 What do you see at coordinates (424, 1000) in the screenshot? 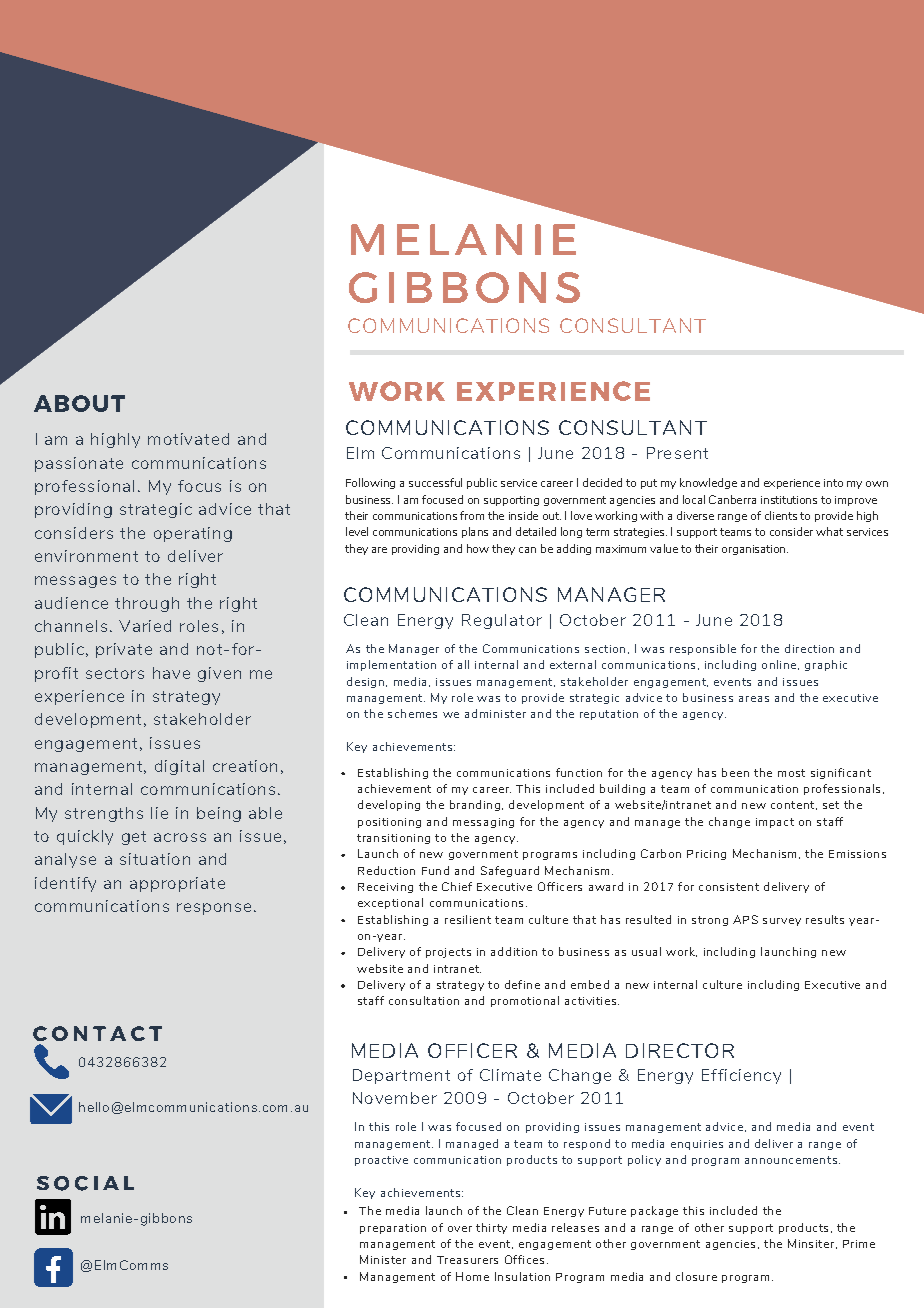
I see `consultation` at bounding box center [424, 1000].
